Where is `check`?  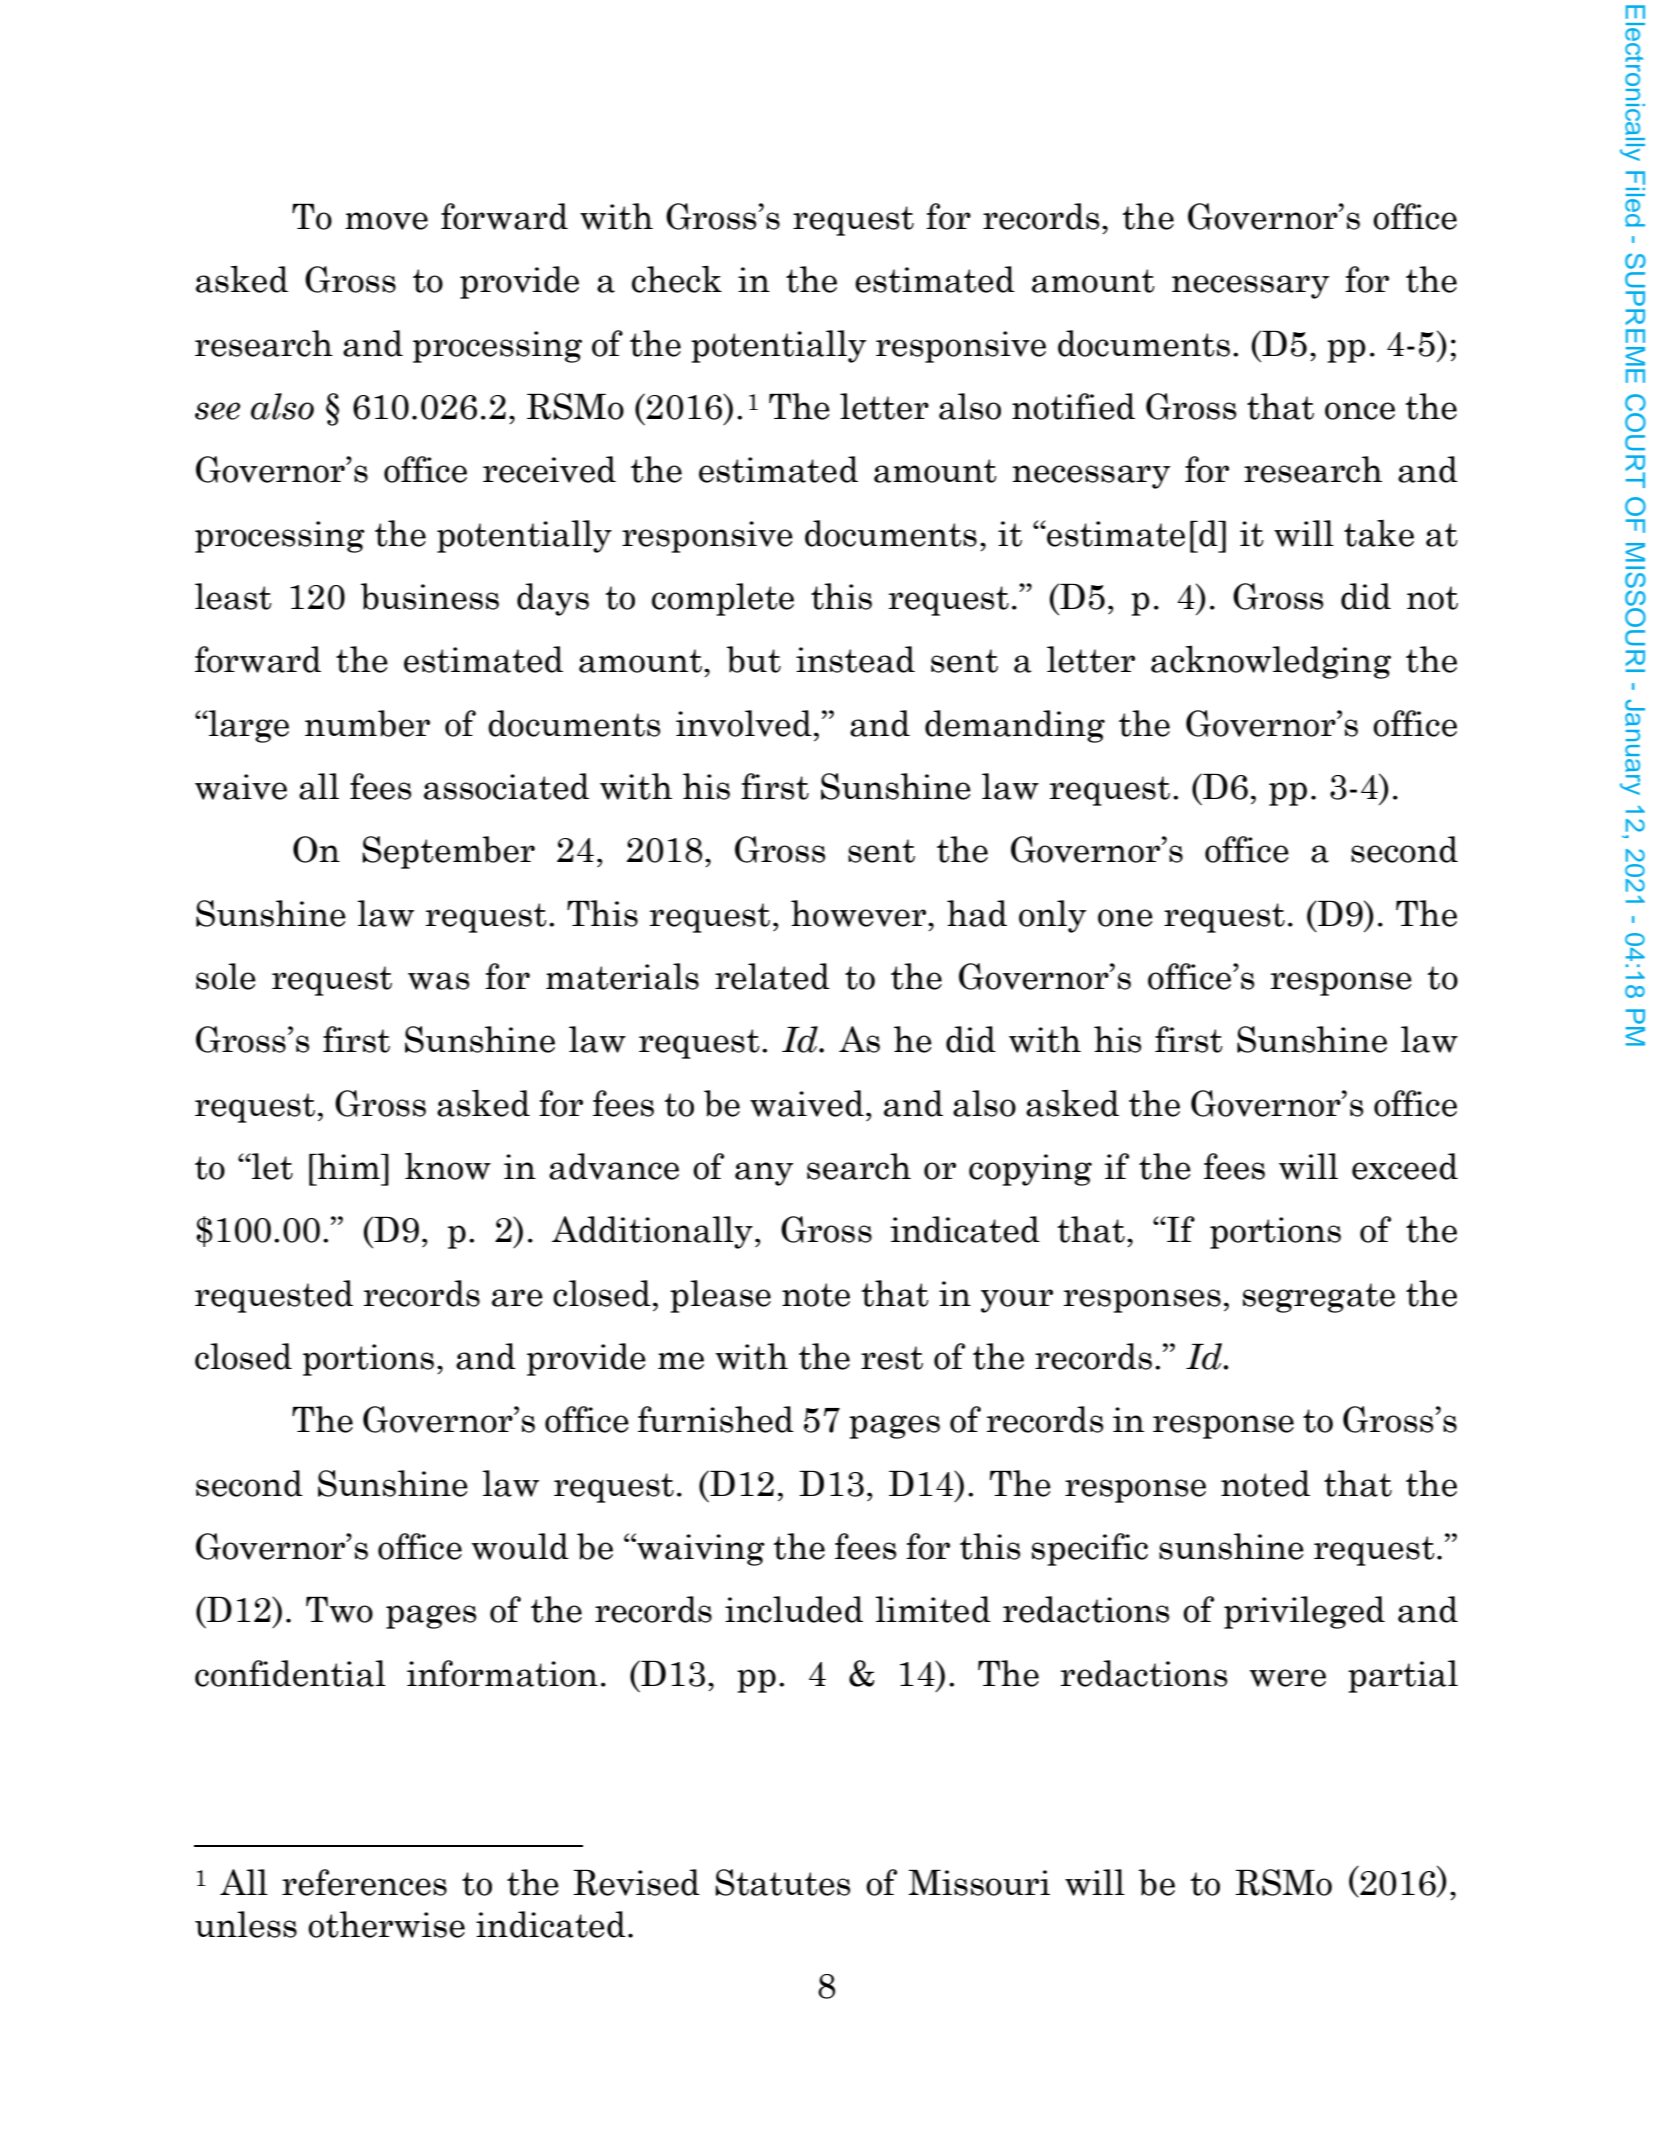 check is located at coordinates (677, 279).
